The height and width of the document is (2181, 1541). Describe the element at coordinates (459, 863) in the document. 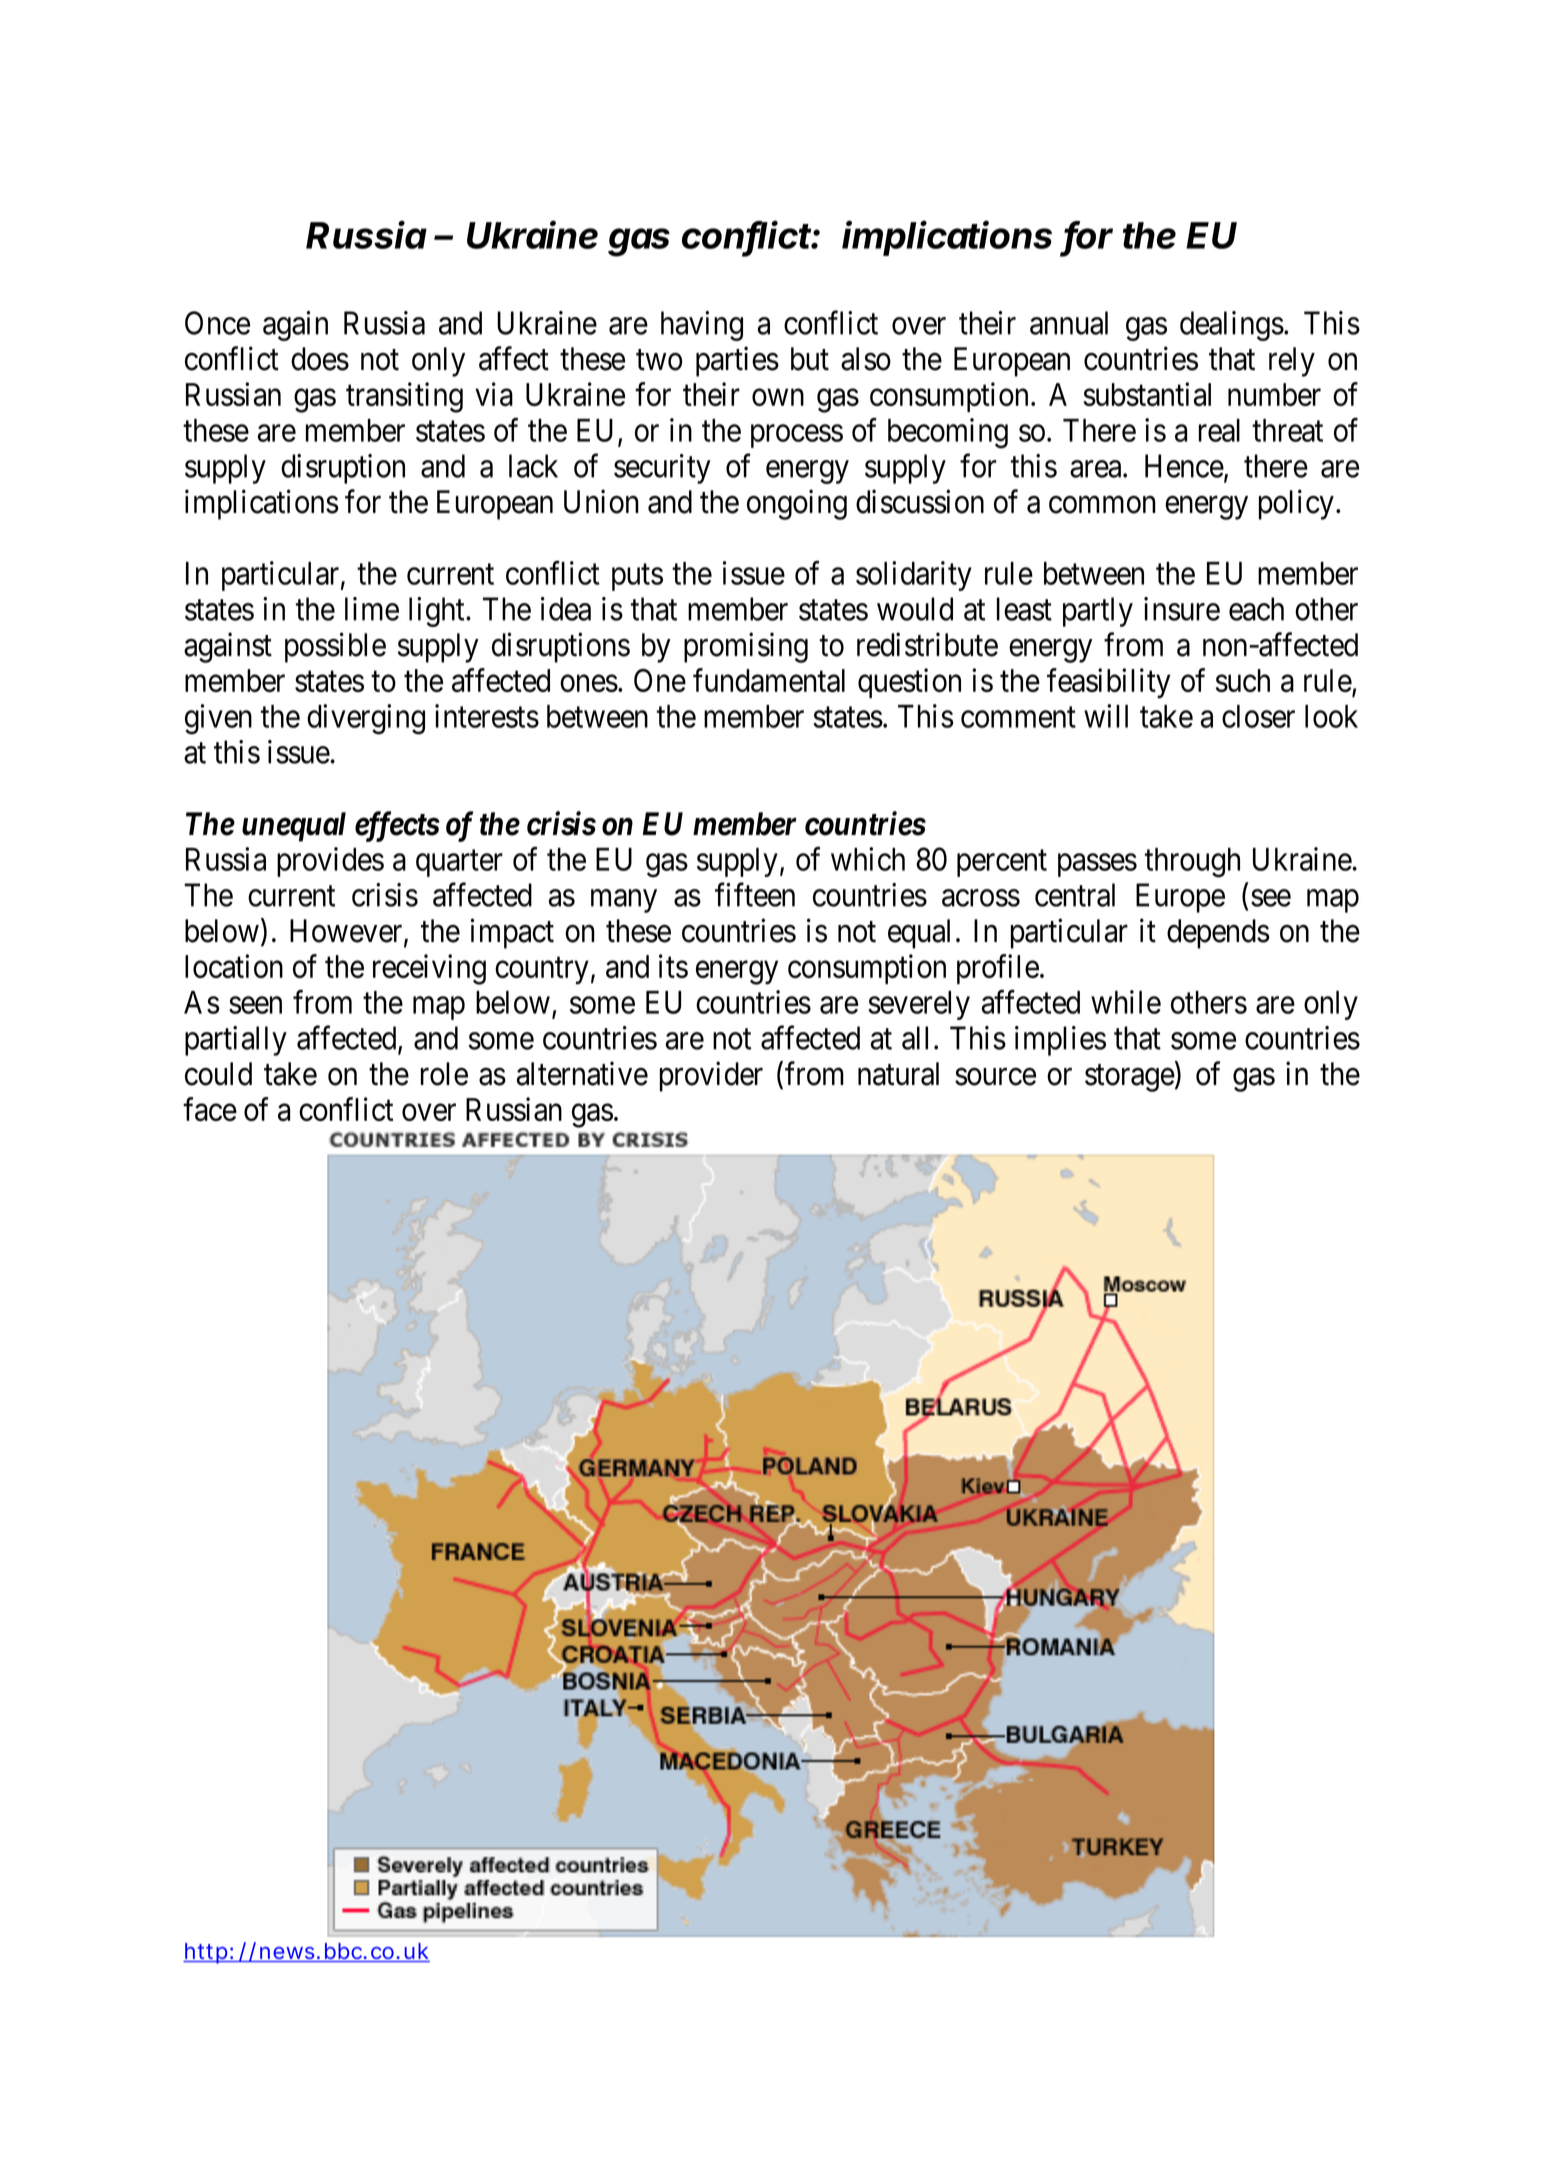

I see `quarter` at that location.
